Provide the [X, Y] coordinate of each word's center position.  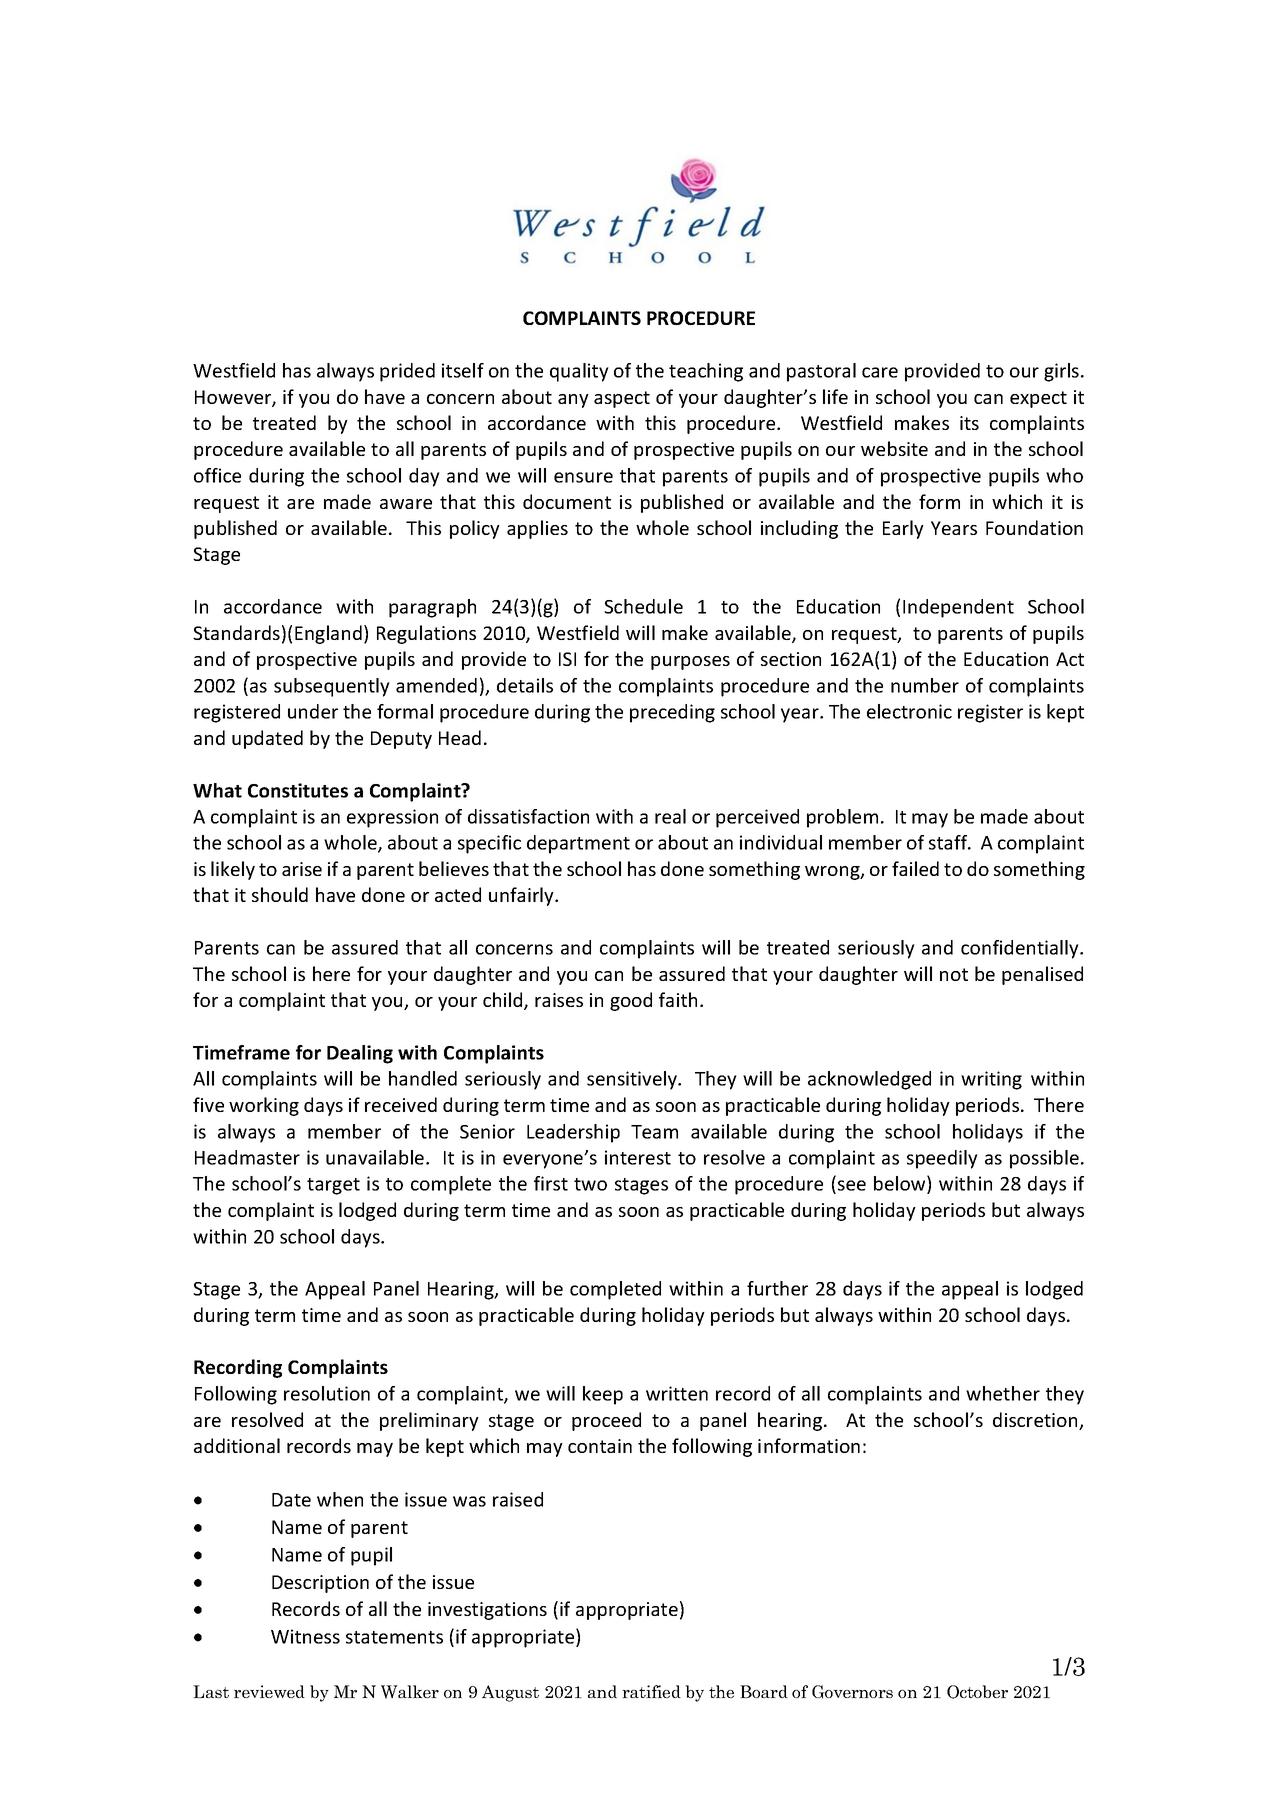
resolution [327, 1393]
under [313, 711]
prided [407, 372]
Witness [305, 1636]
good [631, 1001]
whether [1003, 1393]
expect [1038, 399]
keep [603, 1395]
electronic [909, 711]
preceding [672, 713]
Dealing [360, 1054]
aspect [622, 399]
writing [991, 1080]
